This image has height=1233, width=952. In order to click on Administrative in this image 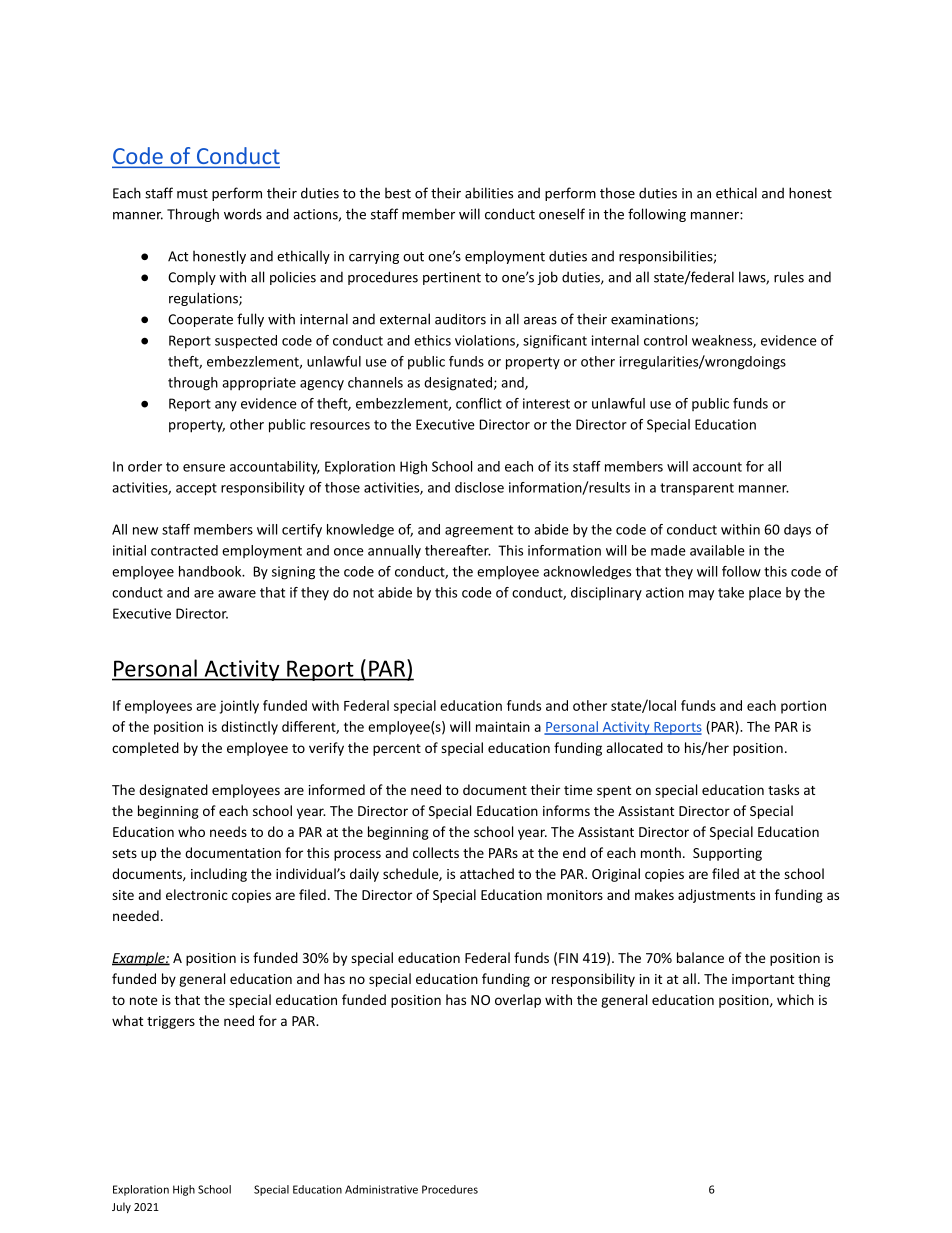, I will do `click(381, 1189)`.
